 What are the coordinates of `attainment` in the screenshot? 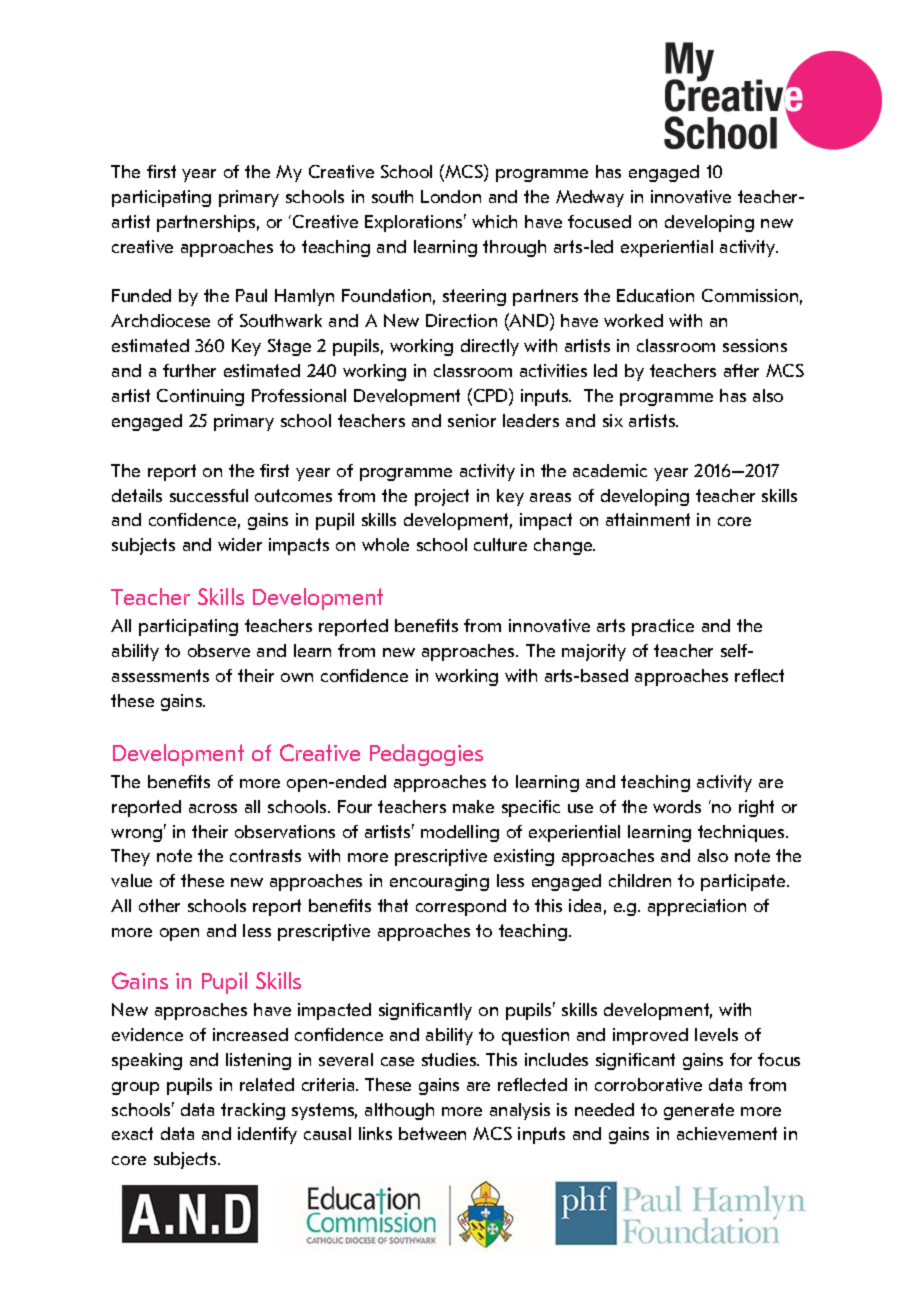 It's located at (648, 519).
